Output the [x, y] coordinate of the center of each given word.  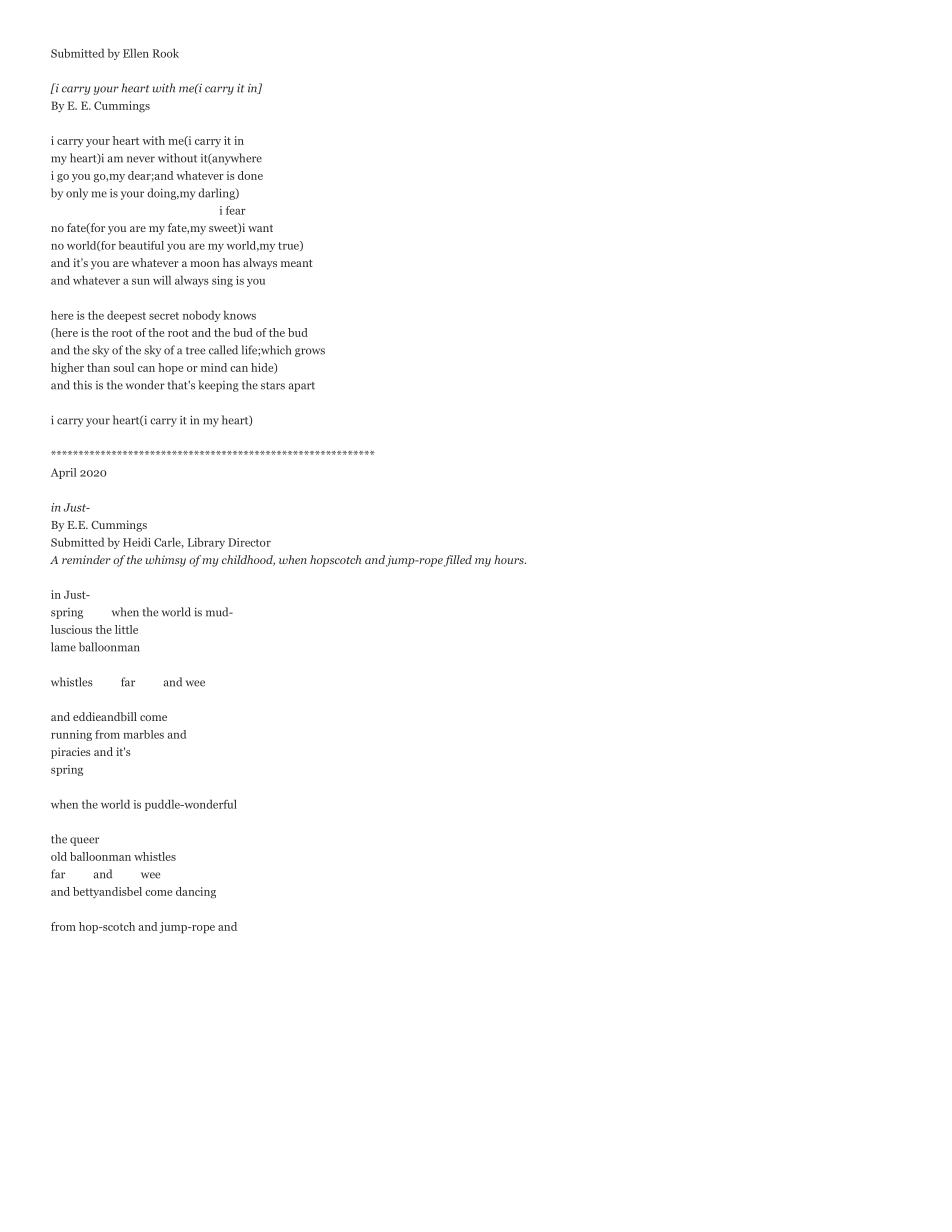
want [260, 228]
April [63, 473]
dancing [196, 893]
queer [84, 841]
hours [510, 559]
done [250, 175]
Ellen [136, 53]
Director [249, 542]
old [59, 856]
